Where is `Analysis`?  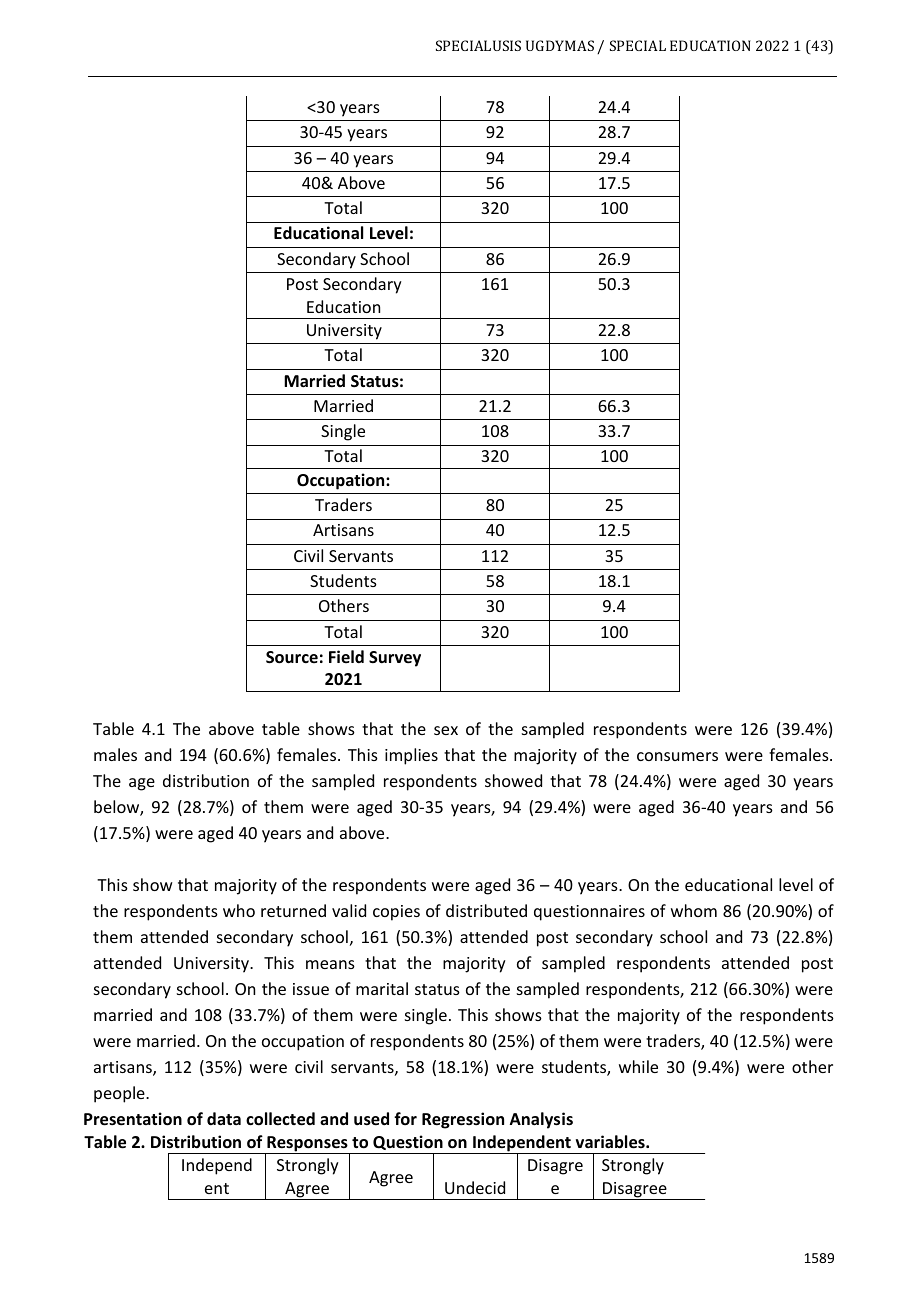
Analysis is located at coordinates (541, 1120).
